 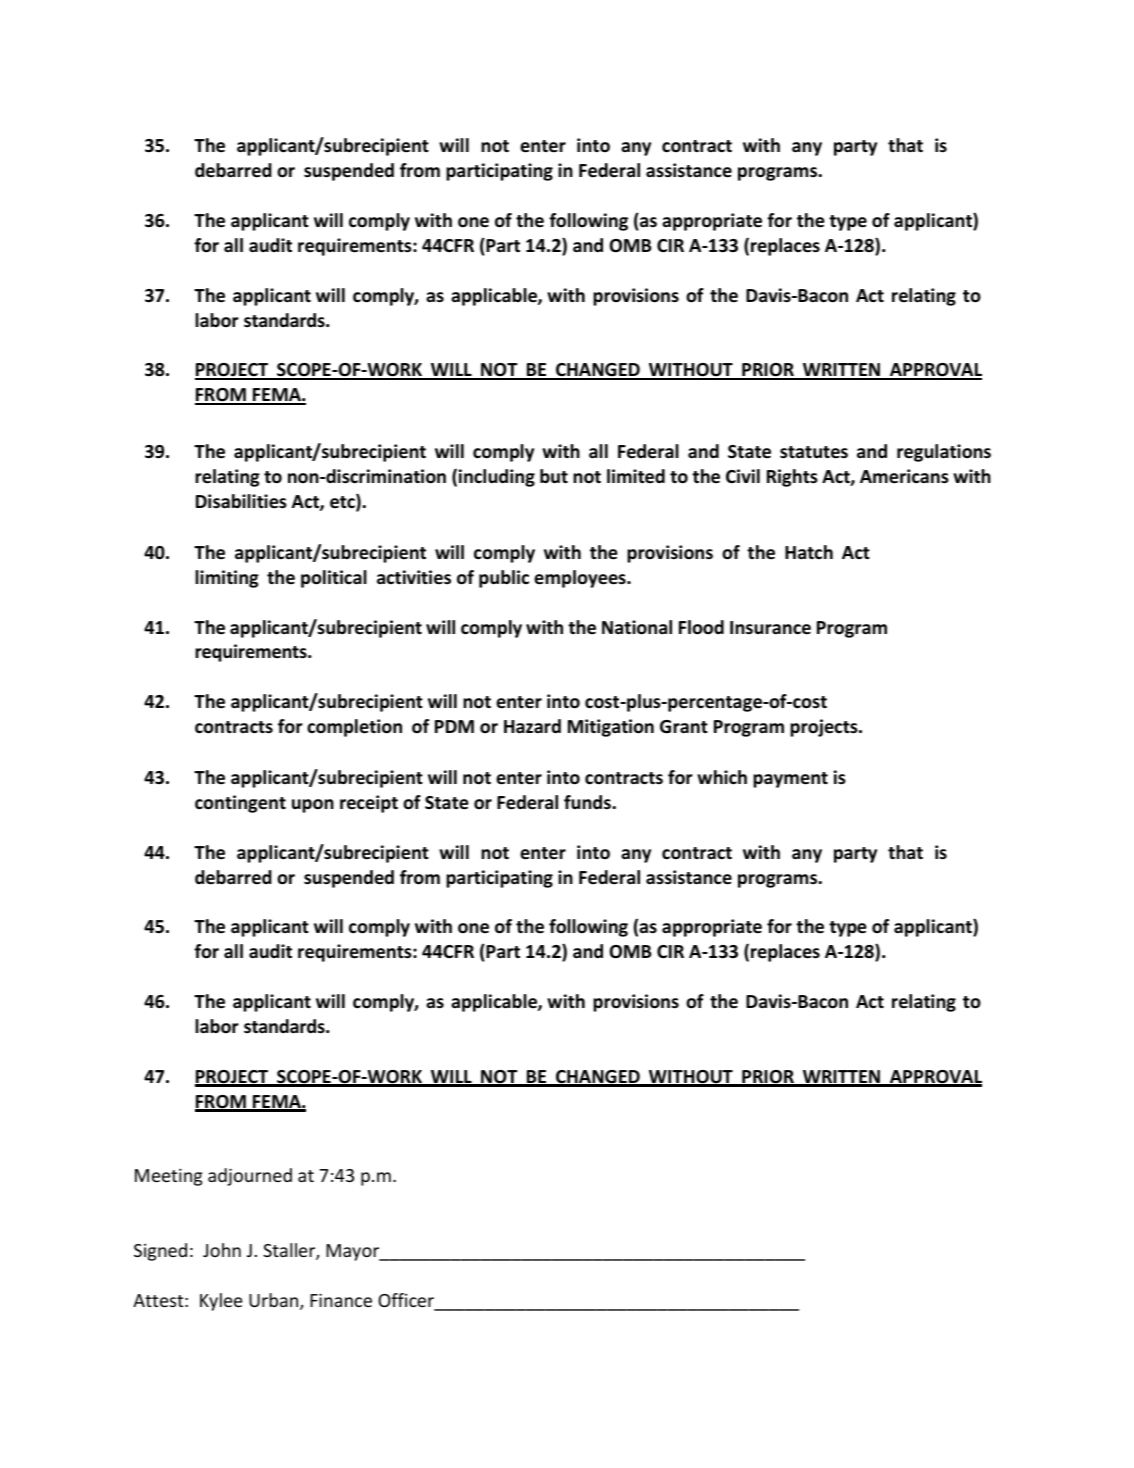 I want to click on which, so click(x=722, y=777).
